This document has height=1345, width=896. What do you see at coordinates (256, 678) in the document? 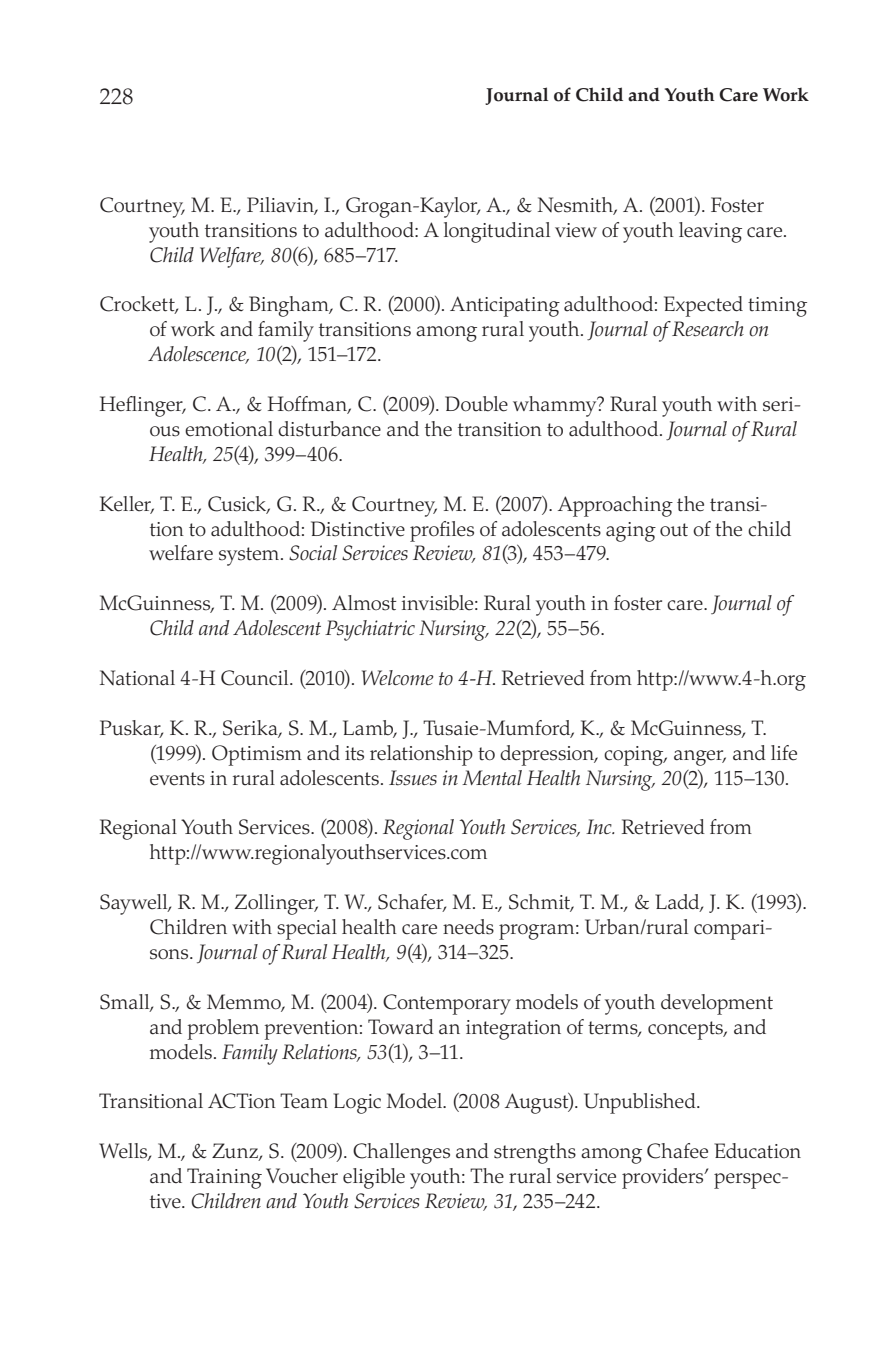
I see `Council` at bounding box center [256, 678].
